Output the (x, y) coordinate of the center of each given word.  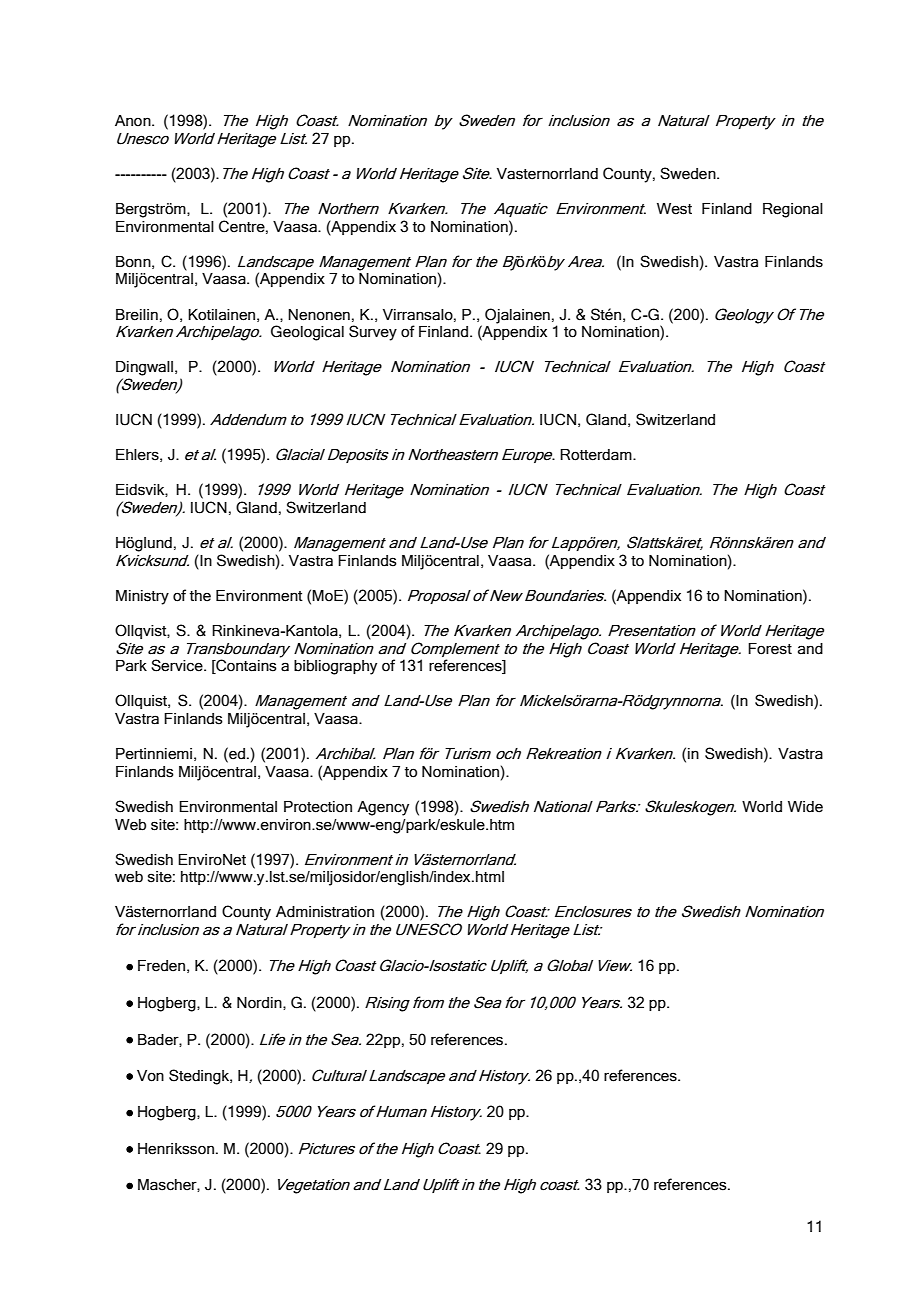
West (674, 209)
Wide (805, 807)
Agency (383, 808)
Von (150, 1076)
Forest (770, 649)
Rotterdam (597, 455)
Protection (318, 807)
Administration (325, 912)
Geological (307, 333)
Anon (134, 121)
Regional (793, 210)
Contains (245, 666)
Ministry (142, 597)
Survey (373, 333)
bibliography (335, 667)
